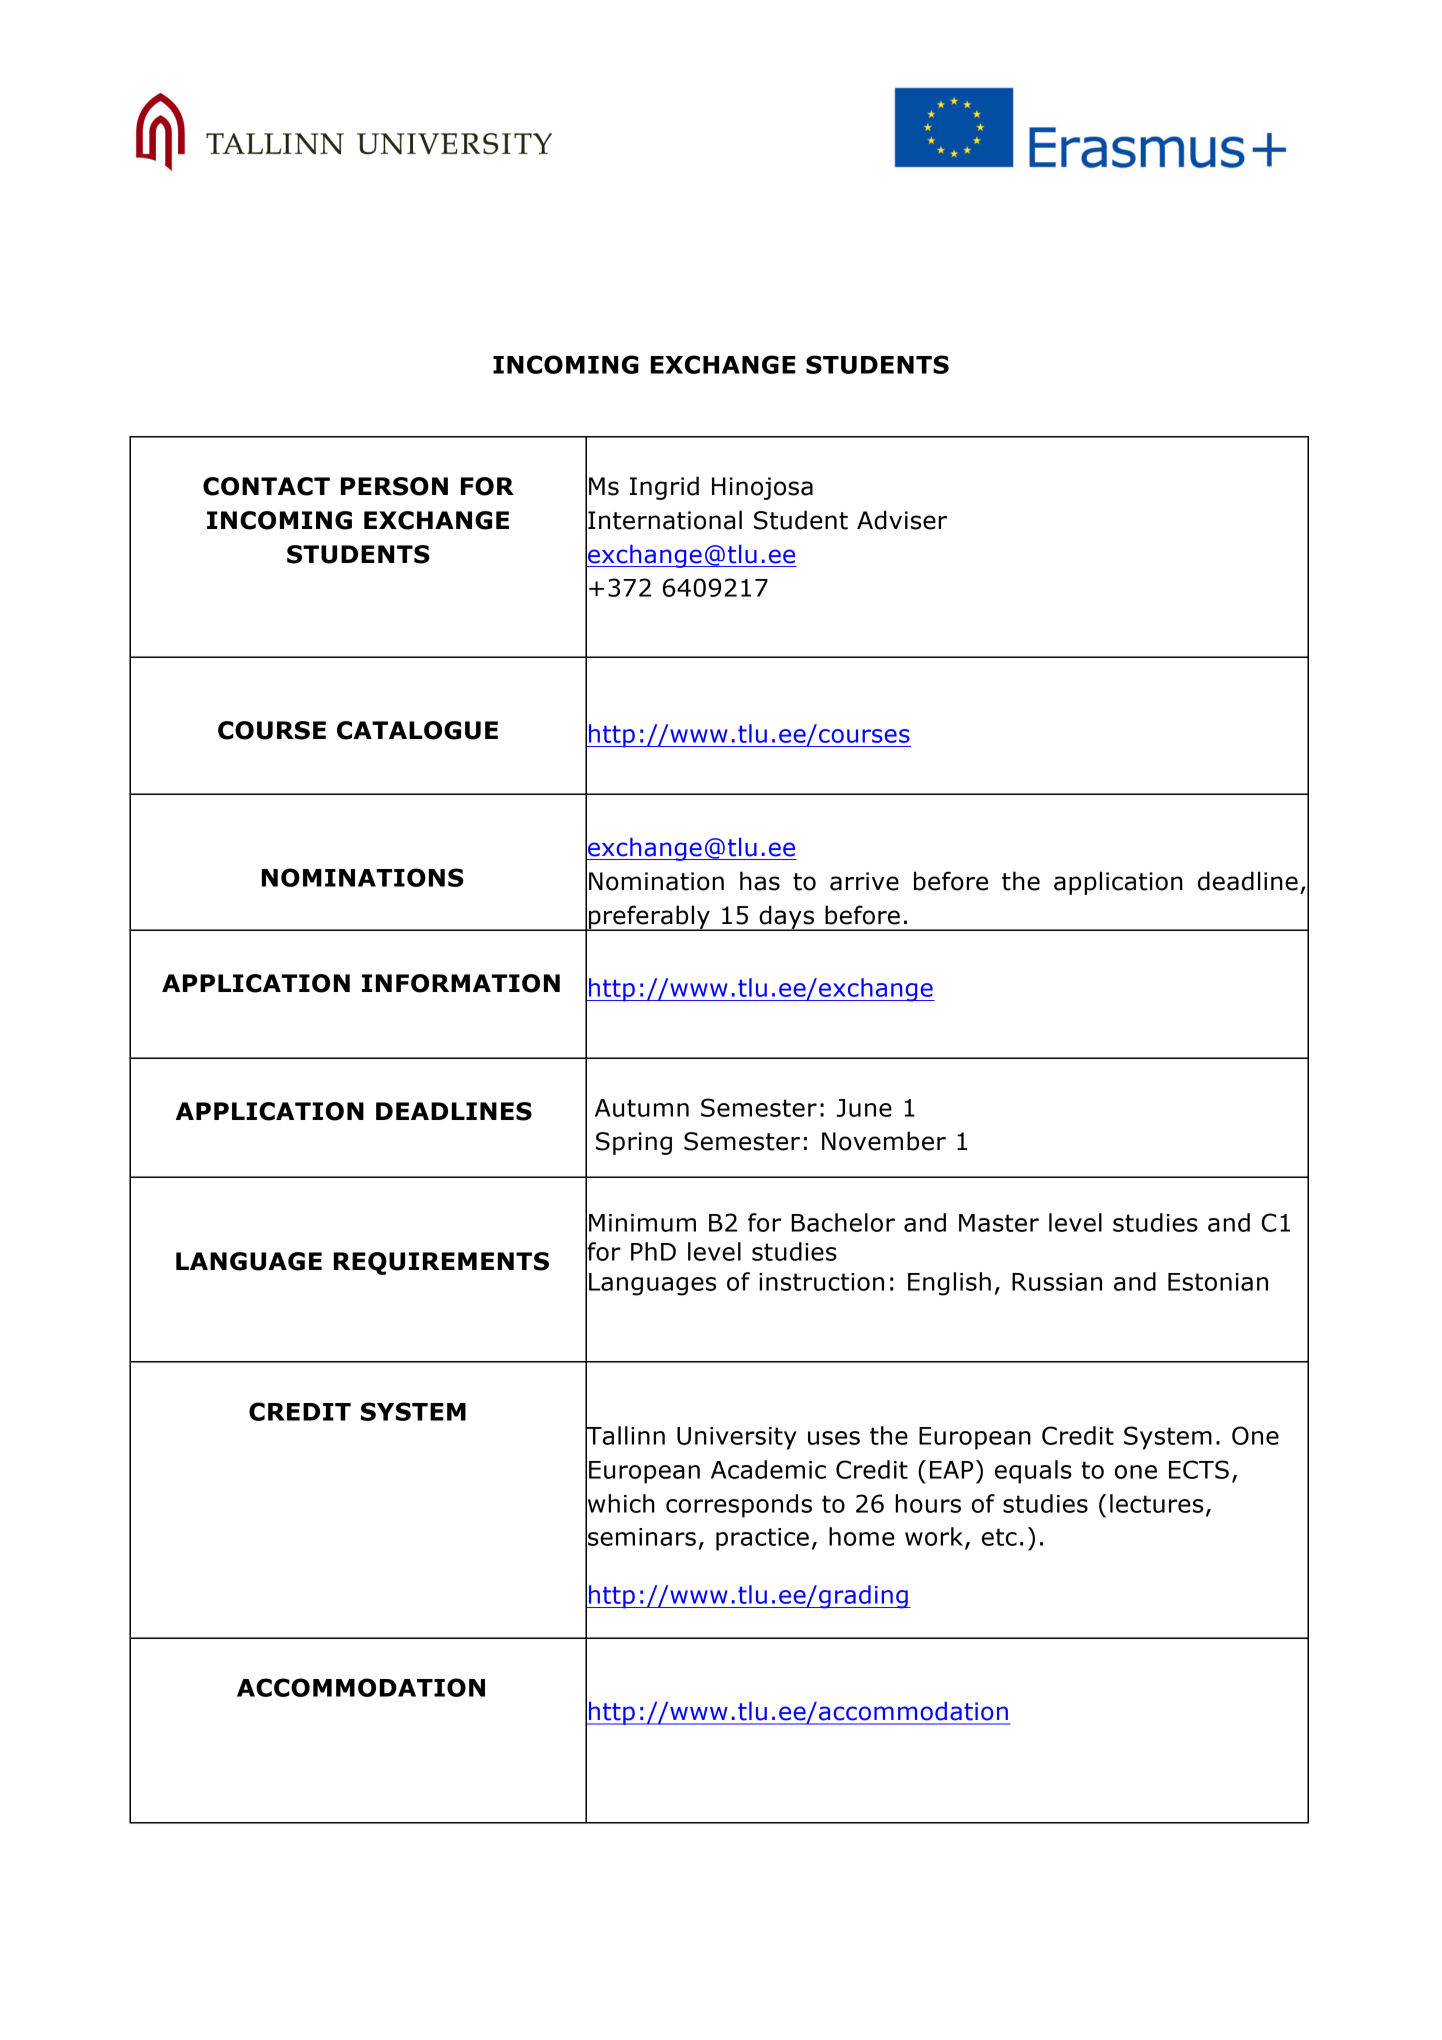 This image has width=1442, height=2040. What do you see at coordinates (884, 1141) in the image?
I see `November` at bounding box center [884, 1141].
